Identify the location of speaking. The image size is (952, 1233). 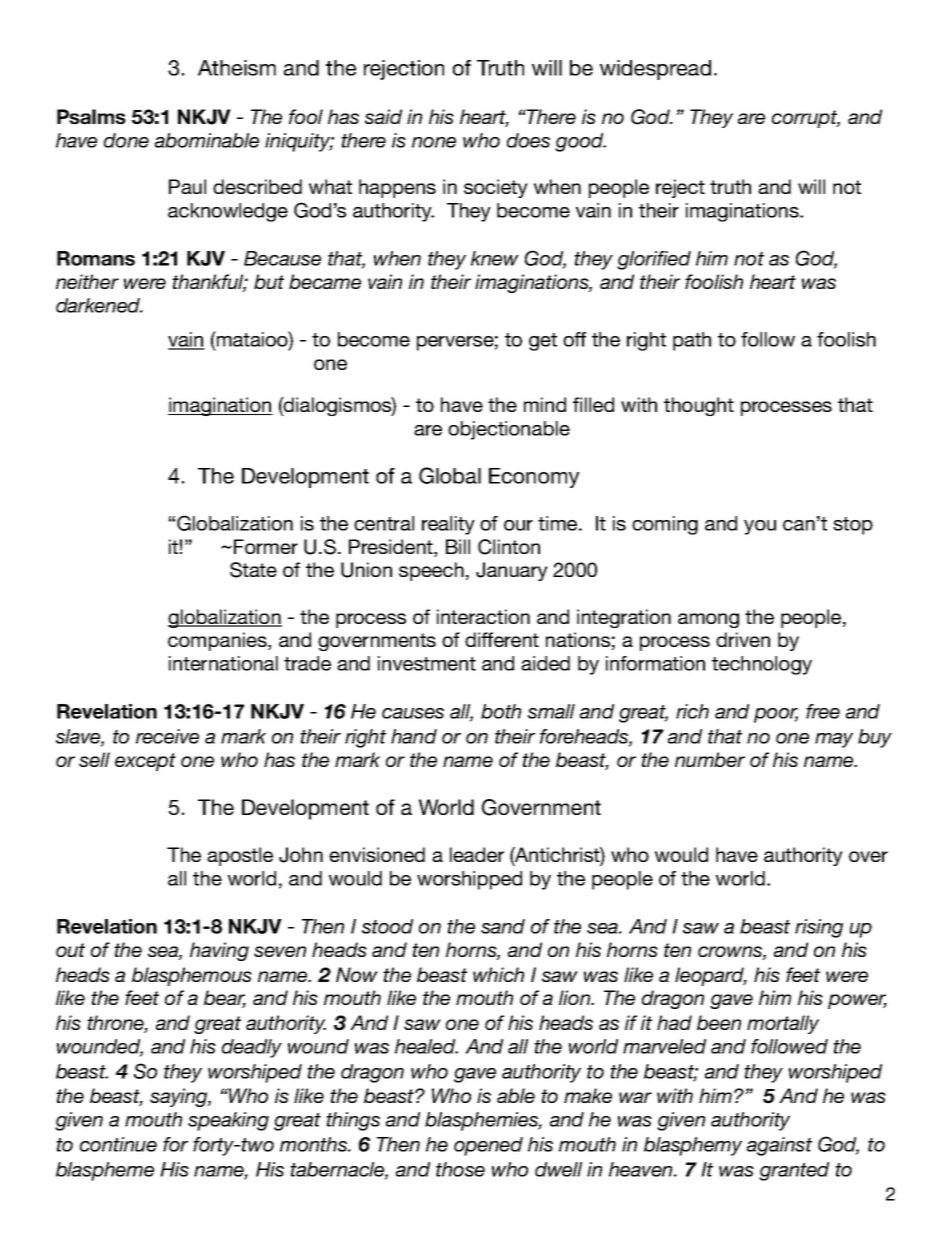
(228, 1121).
